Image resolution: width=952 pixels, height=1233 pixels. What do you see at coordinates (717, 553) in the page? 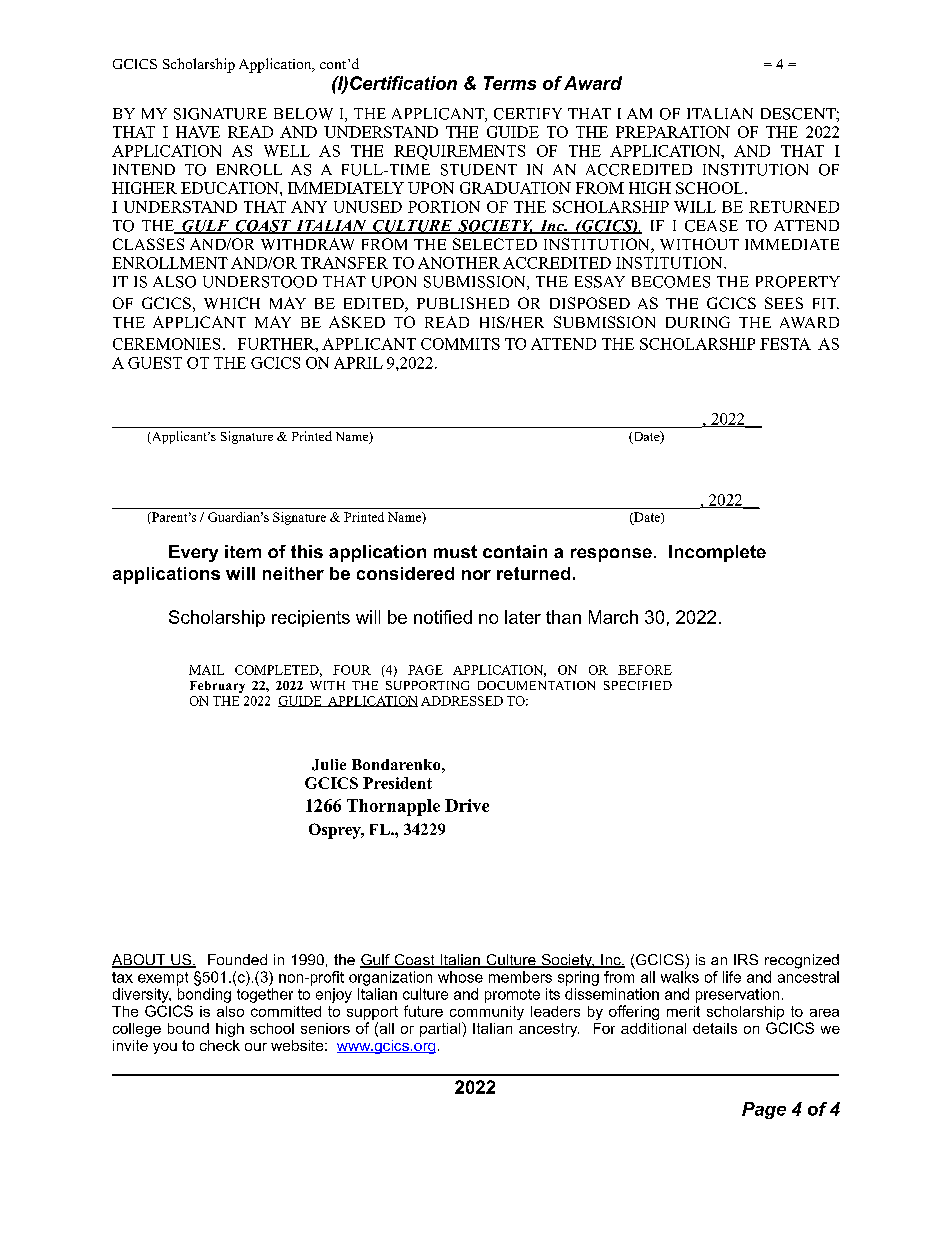
I see `Incomplete` at bounding box center [717, 553].
